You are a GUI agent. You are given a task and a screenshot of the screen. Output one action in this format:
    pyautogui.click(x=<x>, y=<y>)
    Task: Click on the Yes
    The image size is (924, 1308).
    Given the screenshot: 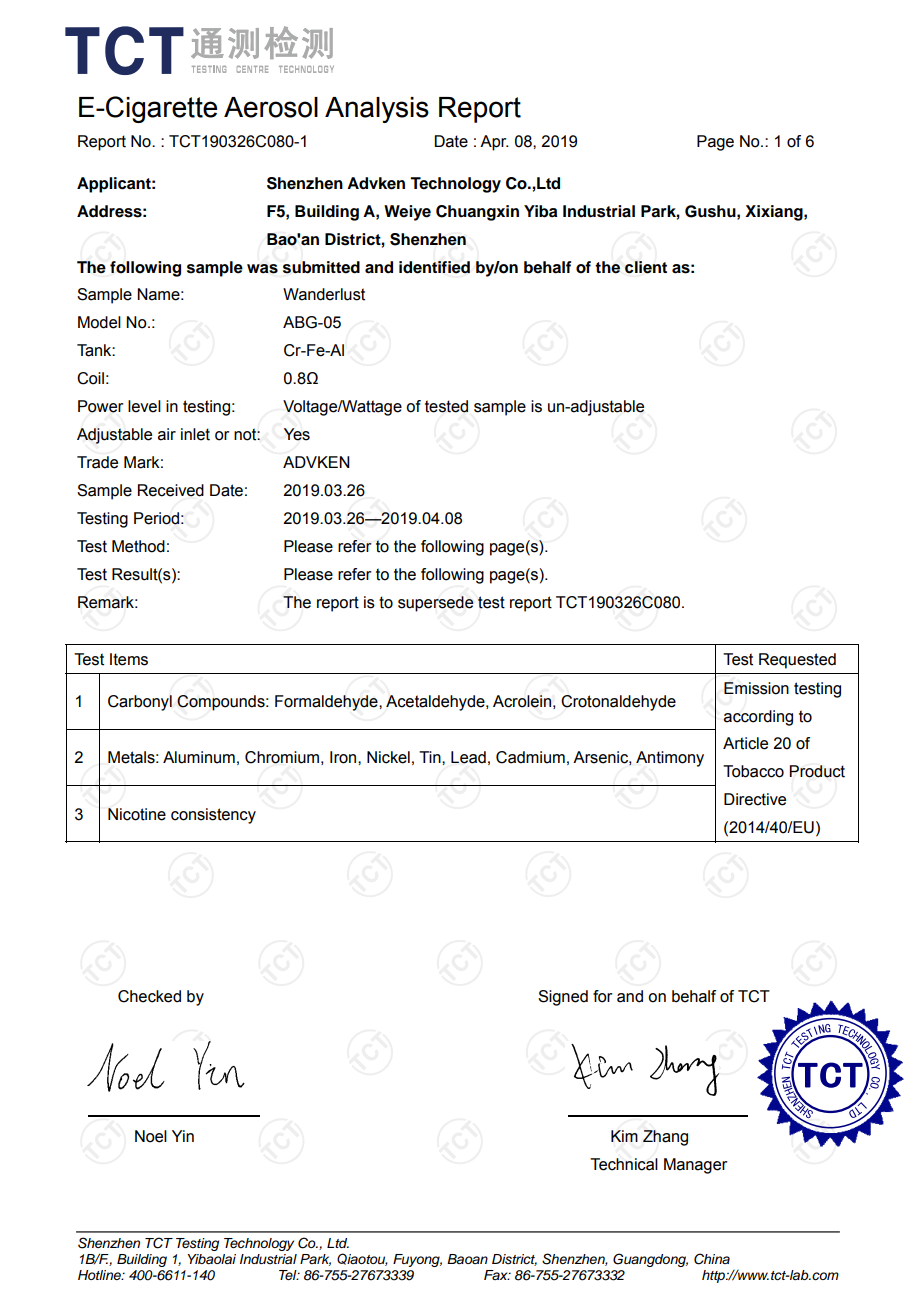 What is the action you would take?
    pyautogui.click(x=297, y=434)
